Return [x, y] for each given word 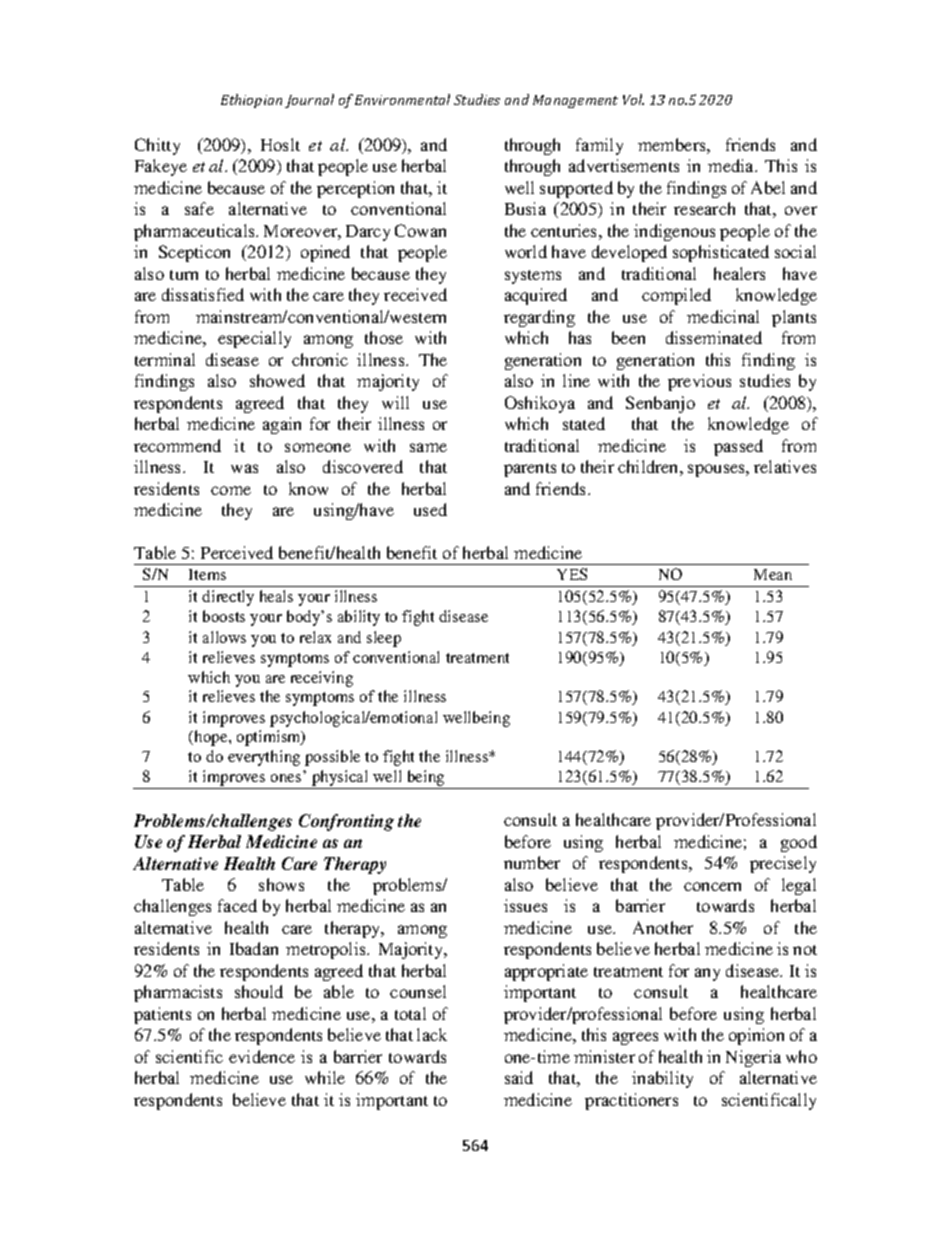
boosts [224, 616]
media [732, 165]
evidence [262, 1056]
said [519, 1077]
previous [699, 382]
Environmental [402, 99]
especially [254, 339]
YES [572, 574]
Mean [773, 574]
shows [281, 884]
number [532, 862]
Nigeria [753, 1058]
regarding [539, 318]
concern [712, 886]
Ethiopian [251, 101]
